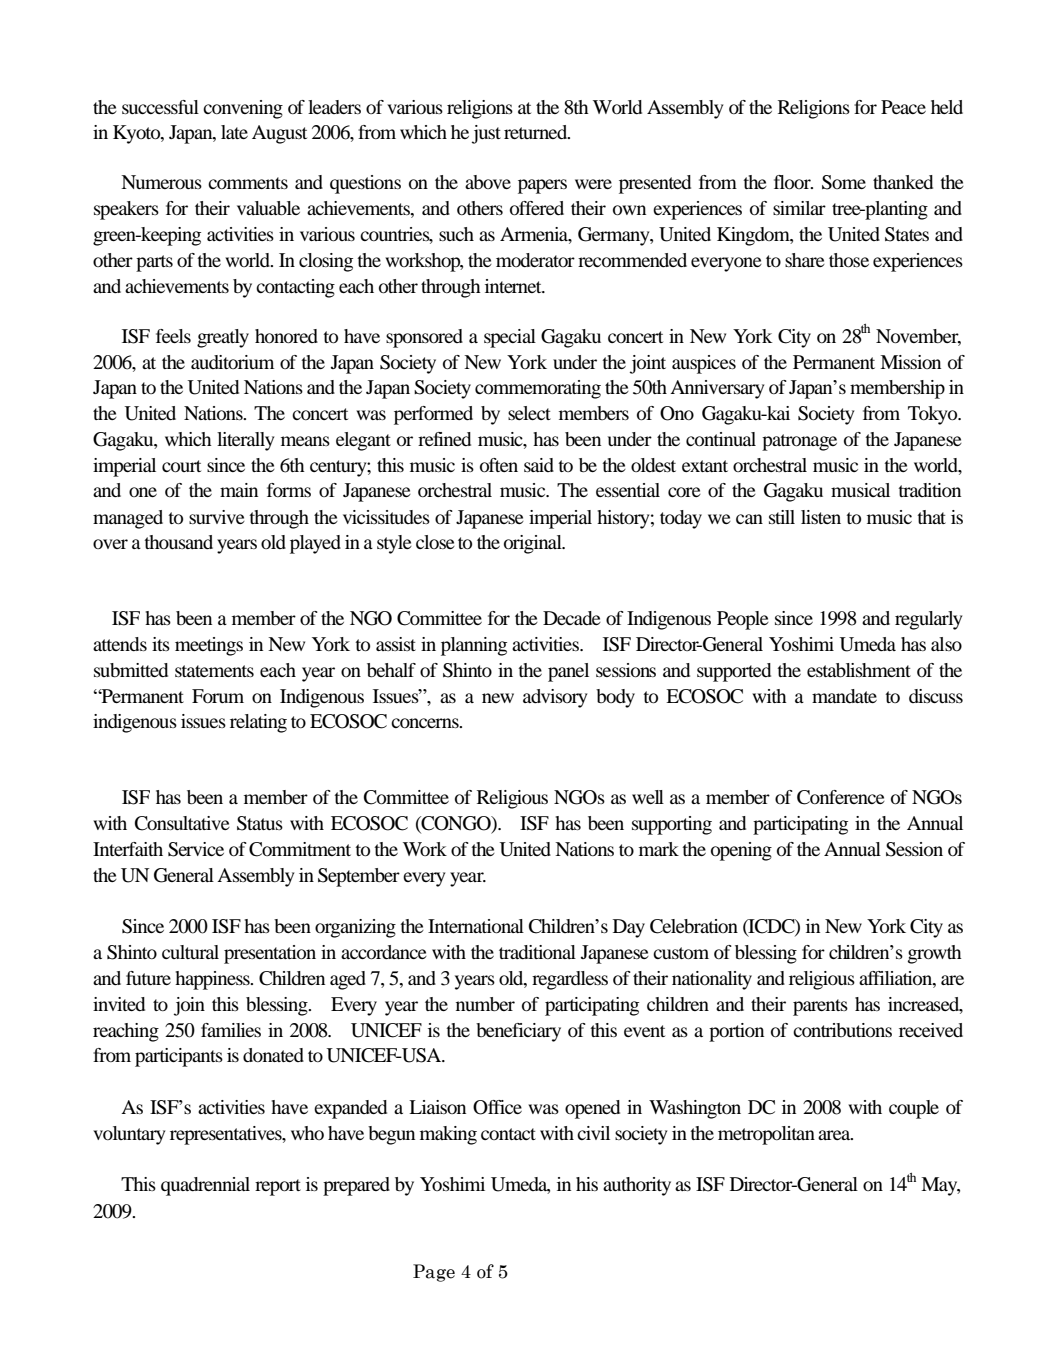  I want to click on original, so click(534, 544).
